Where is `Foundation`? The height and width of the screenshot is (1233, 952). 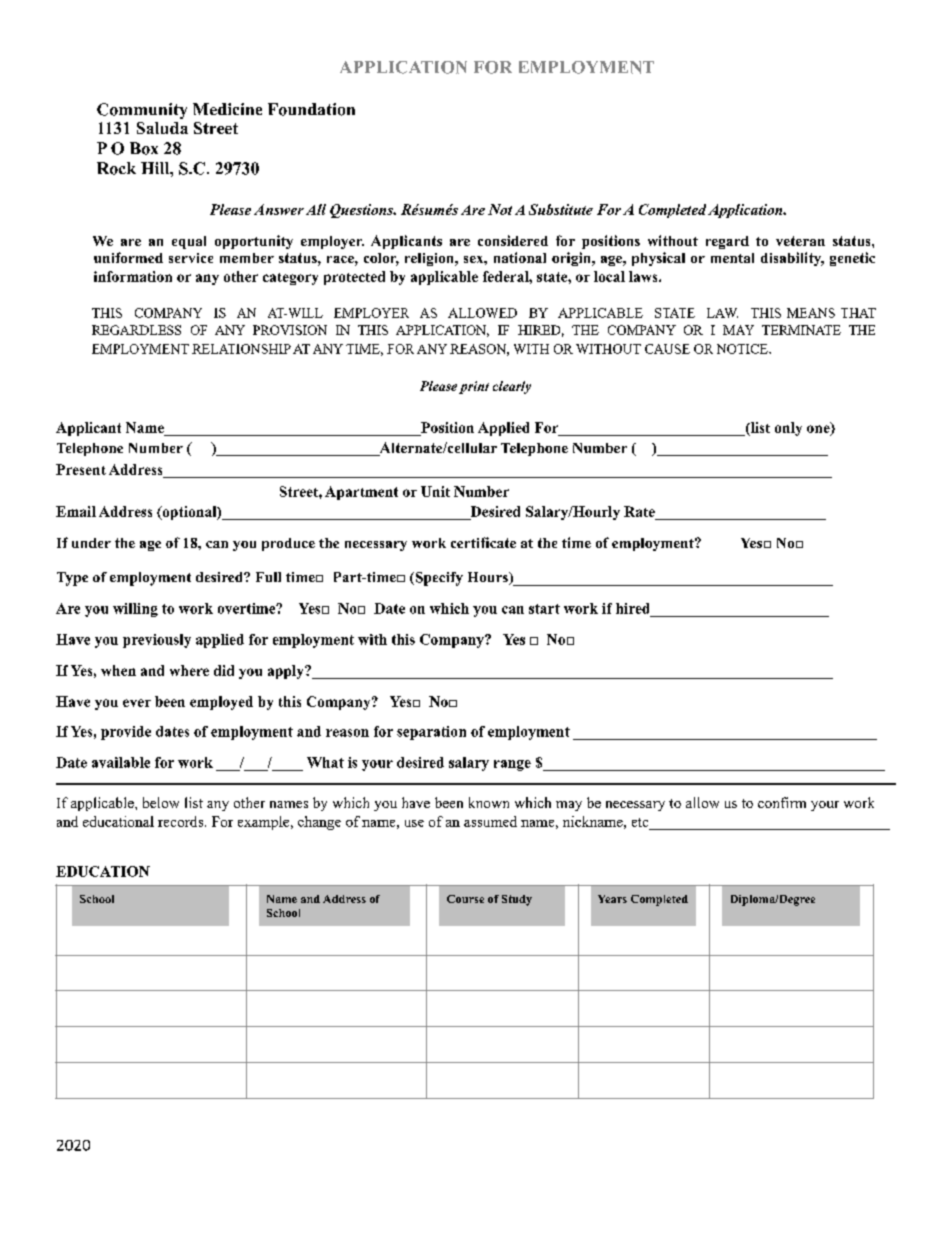 Foundation is located at coordinates (311, 109).
